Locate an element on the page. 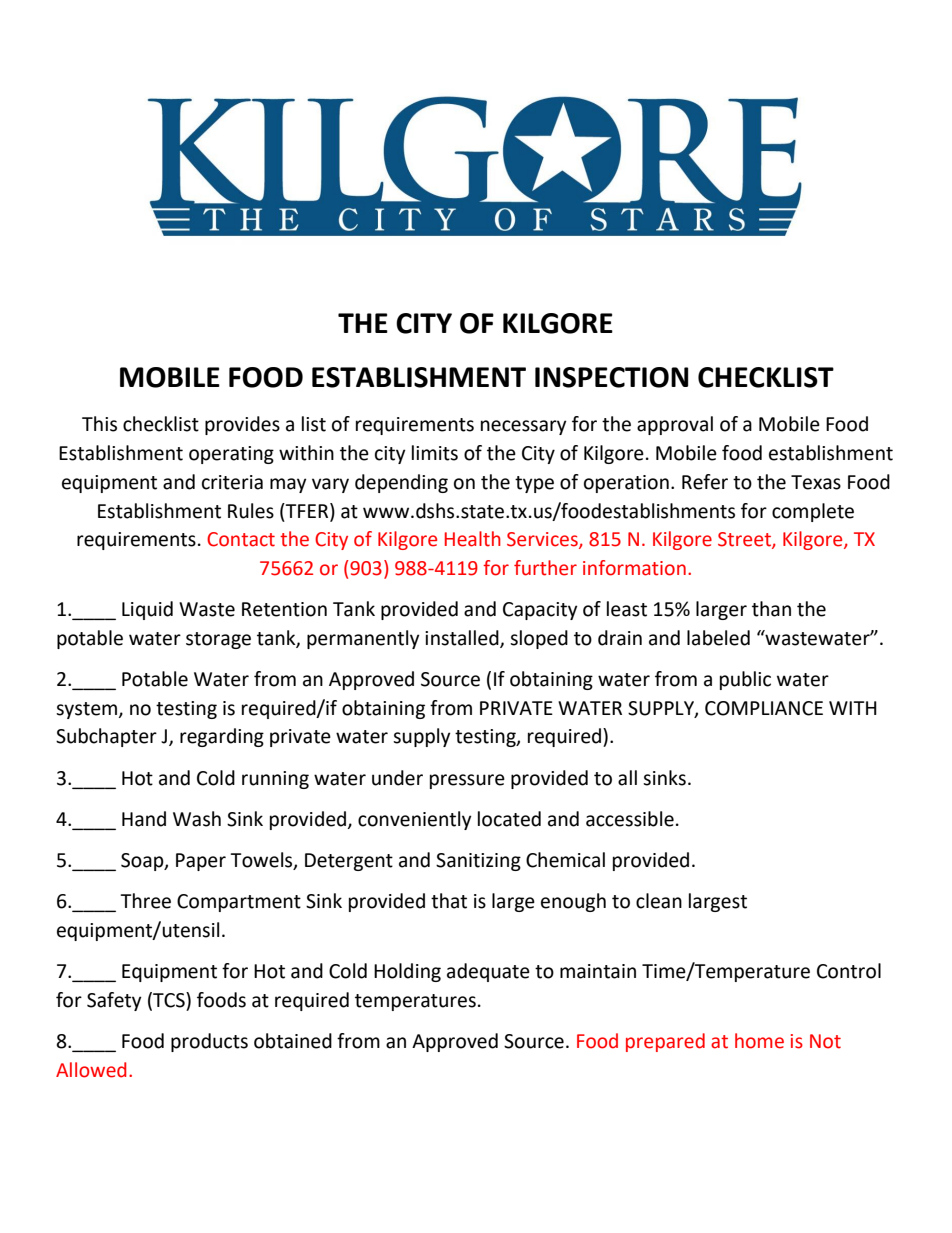 The height and width of the image is (1233, 952). provides is located at coordinates (242, 425).
